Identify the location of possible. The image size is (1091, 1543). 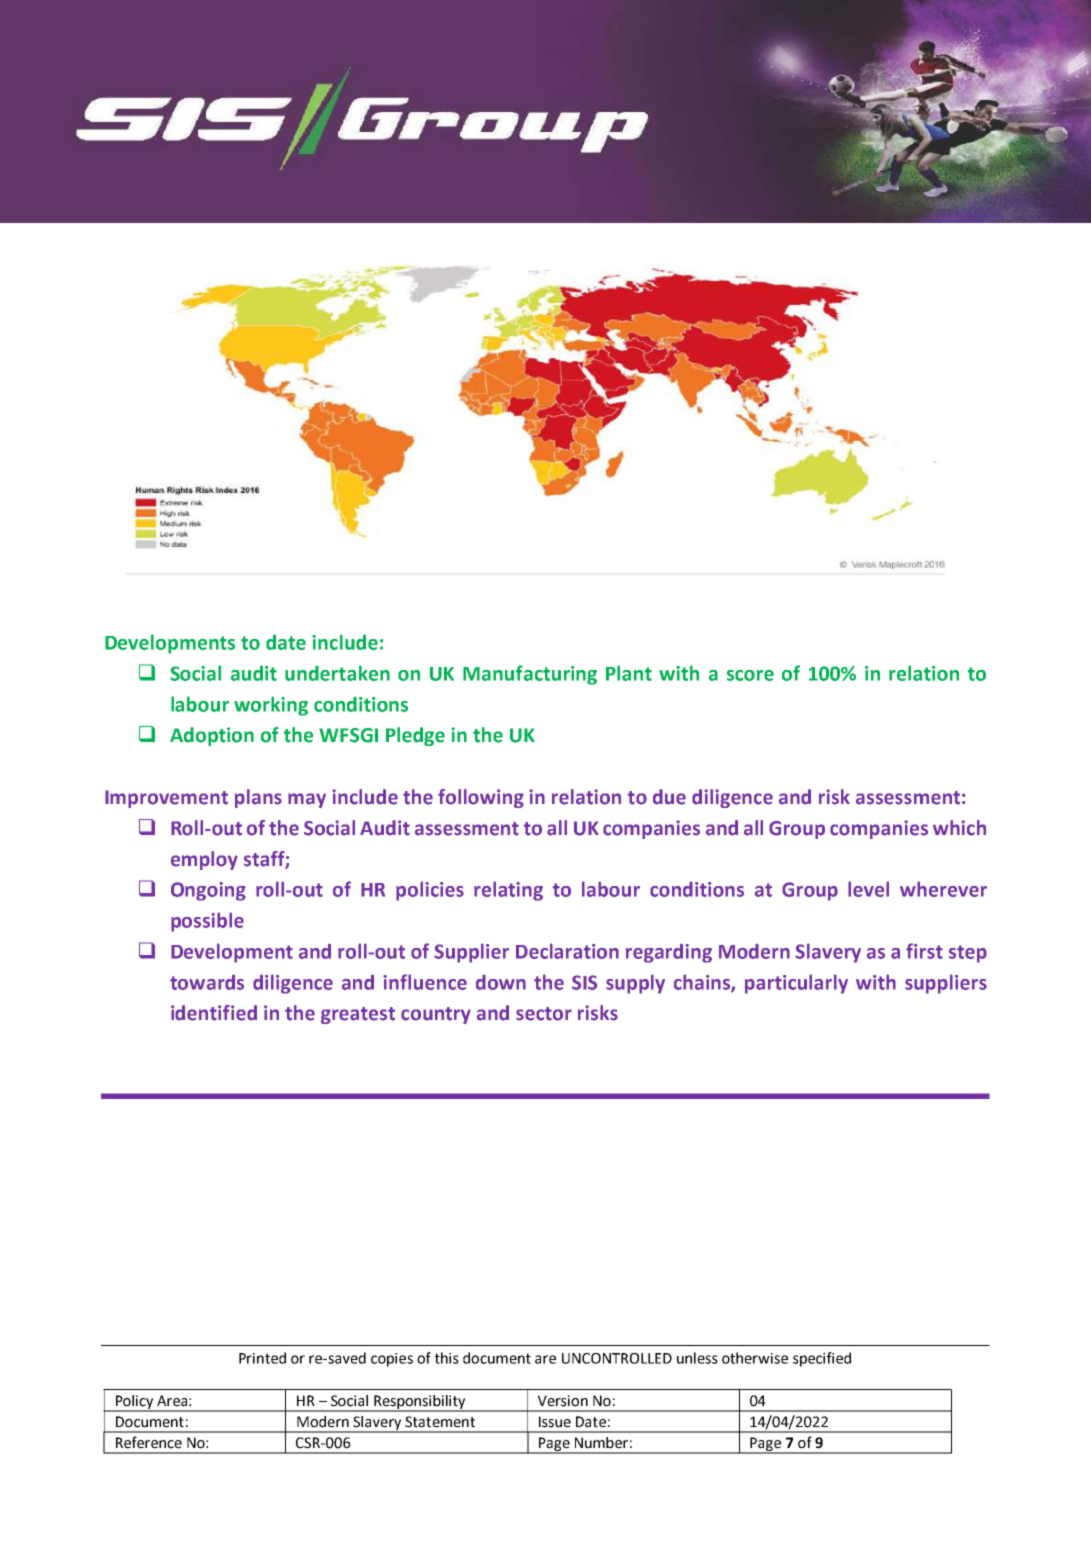
(207, 922).
